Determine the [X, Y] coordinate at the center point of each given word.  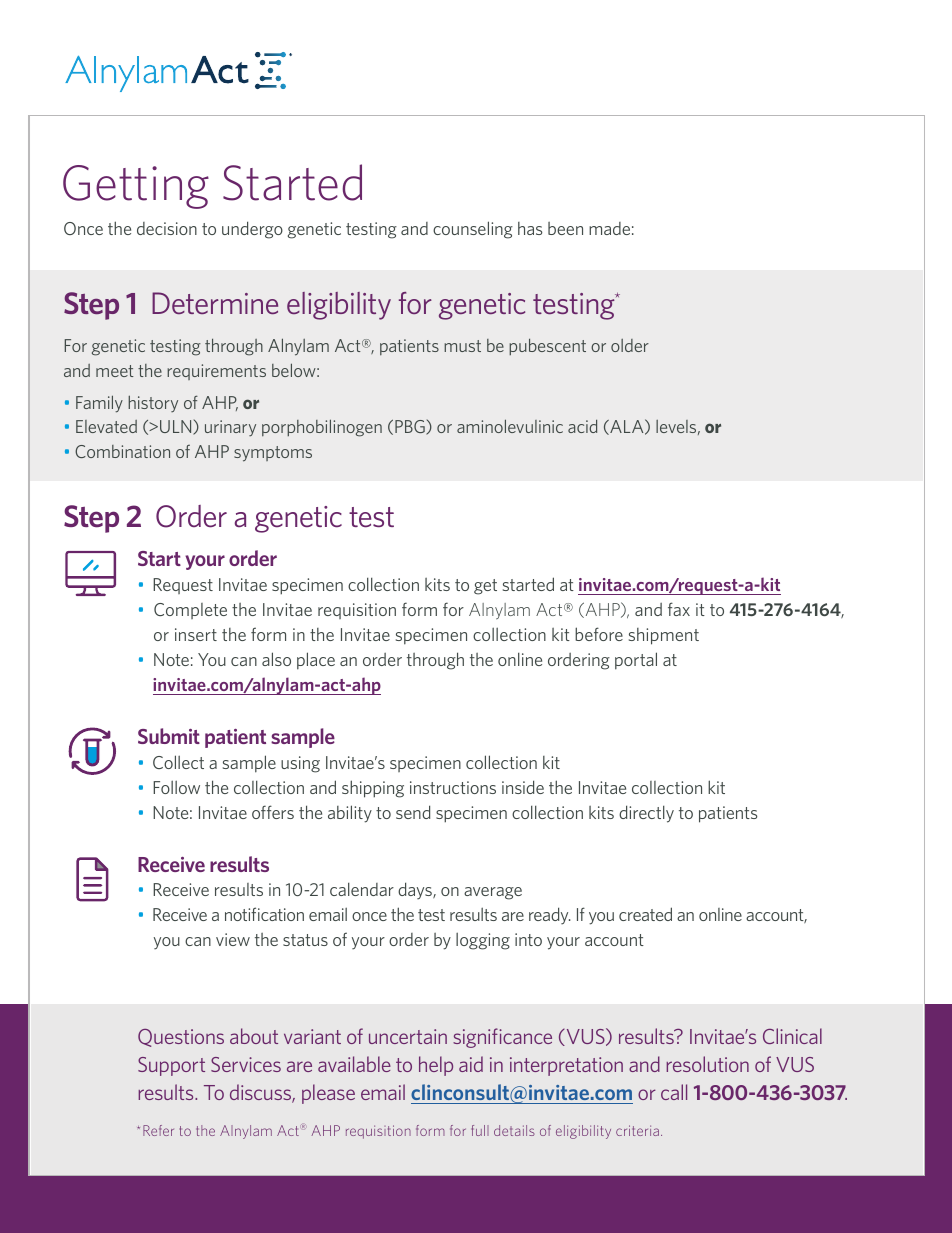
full [480, 1130]
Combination [122, 451]
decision [167, 228]
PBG [411, 427]
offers [273, 812]
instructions [453, 787]
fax [679, 609]
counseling [473, 230]
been [565, 228]
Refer [158, 1130]
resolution [707, 1064]
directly [646, 814]
